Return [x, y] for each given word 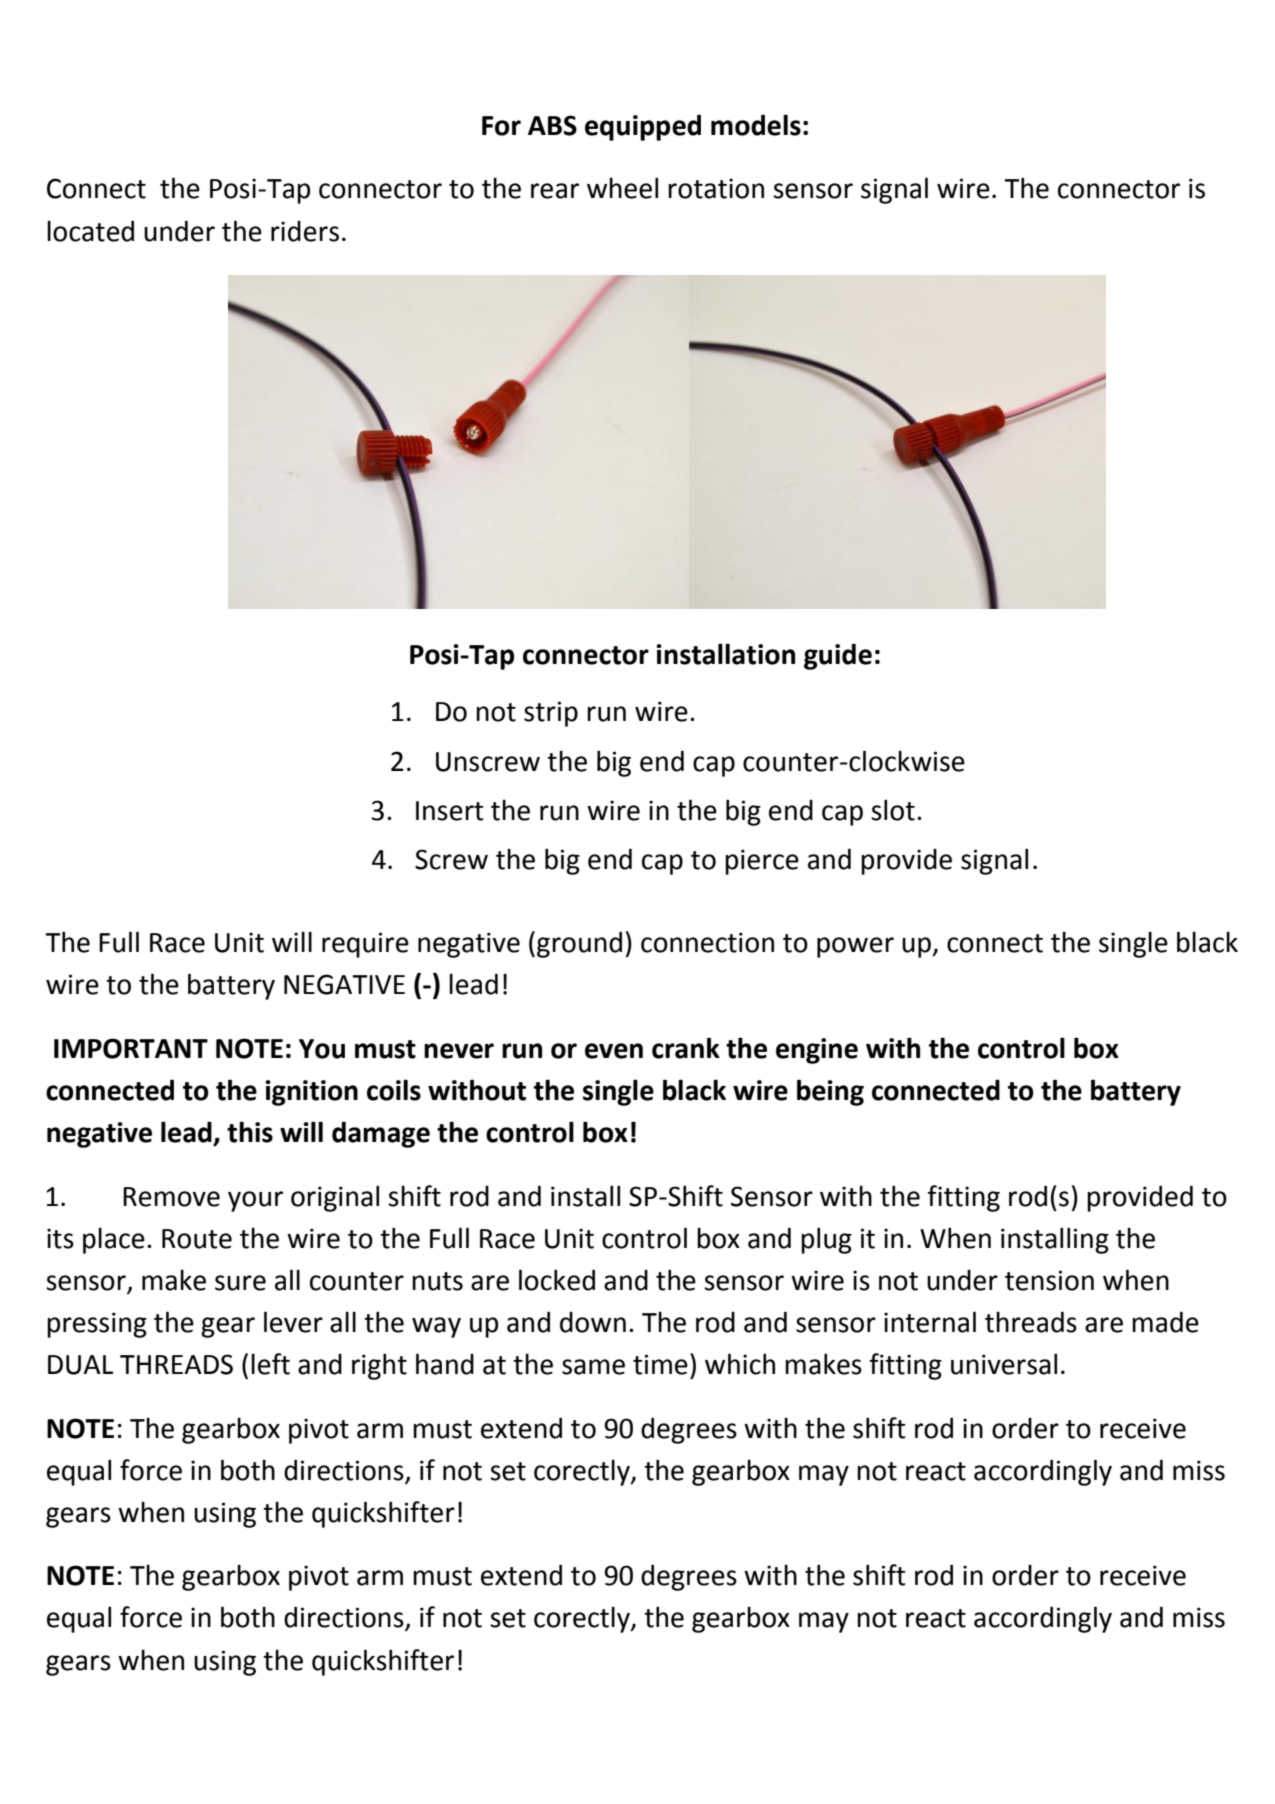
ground [579, 944]
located [90, 231]
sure [240, 1283]
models [756, 125]
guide [838, 656]
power [855, 947]
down [593, 1322]
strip [551, 714]
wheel [622, 188]
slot [893, 810]
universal [1004, 1364]
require [365, 945]
